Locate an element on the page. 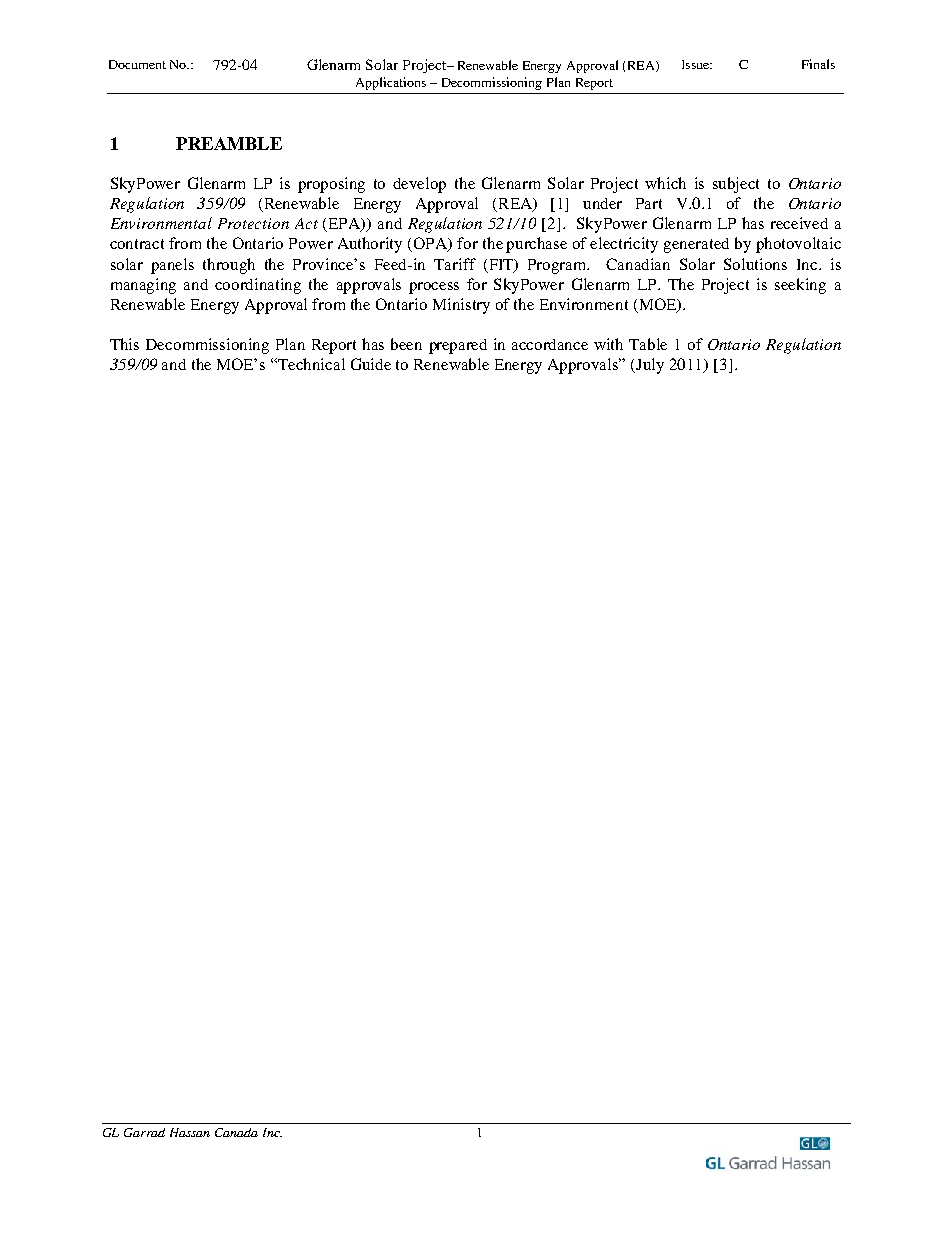 This document has width=952, height=1233. Canada is located at coordinates (236, 1132).
